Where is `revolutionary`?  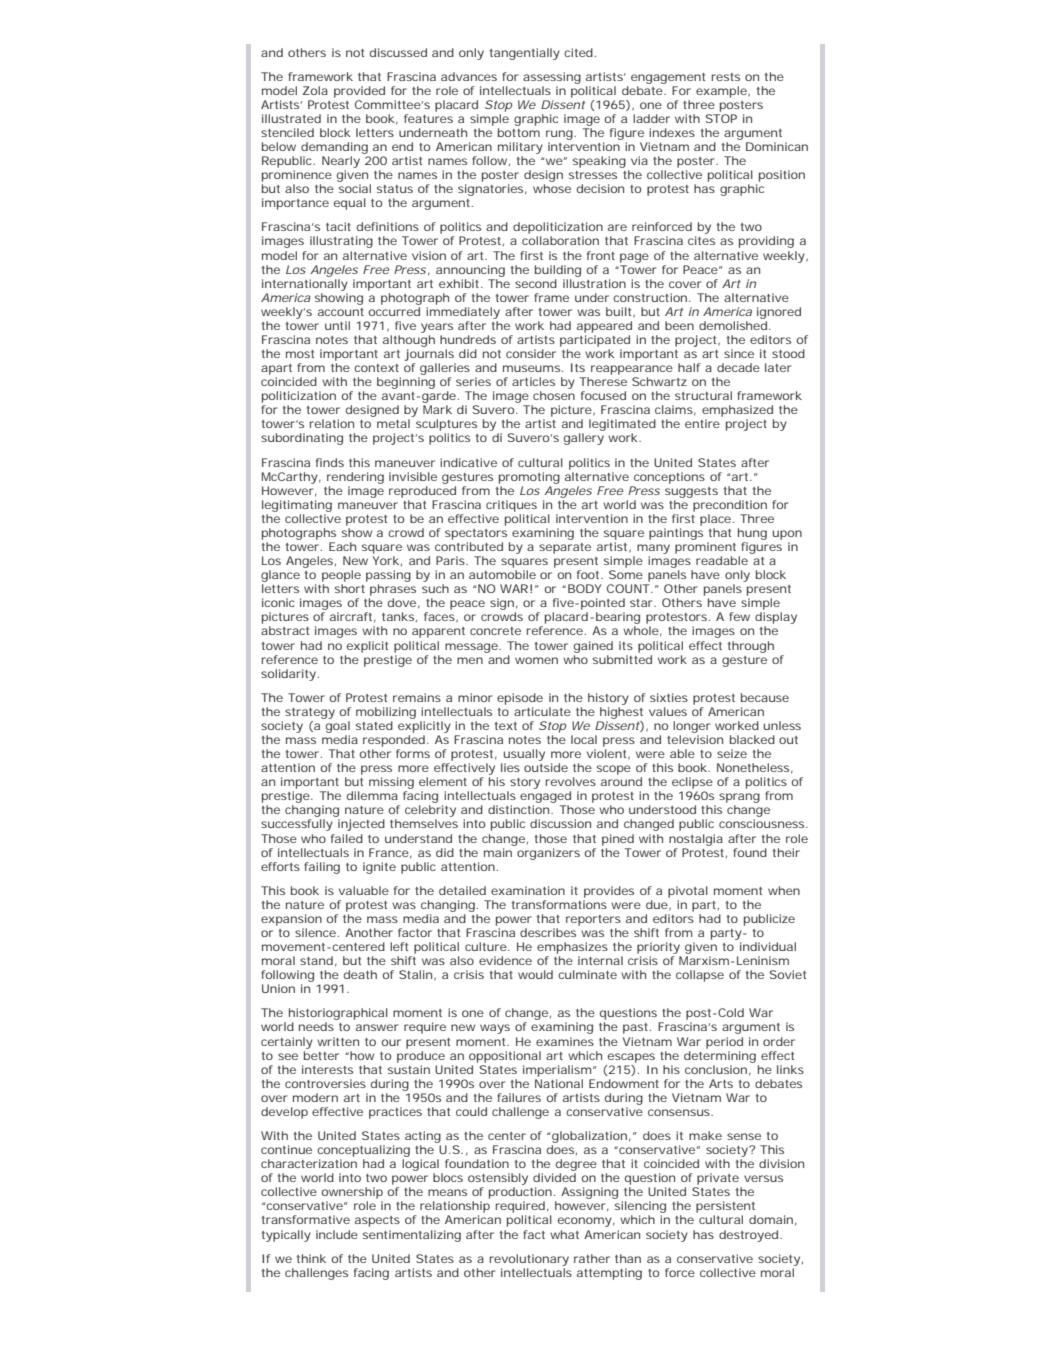 revolutionary is located at coordinates (529, 1260).
